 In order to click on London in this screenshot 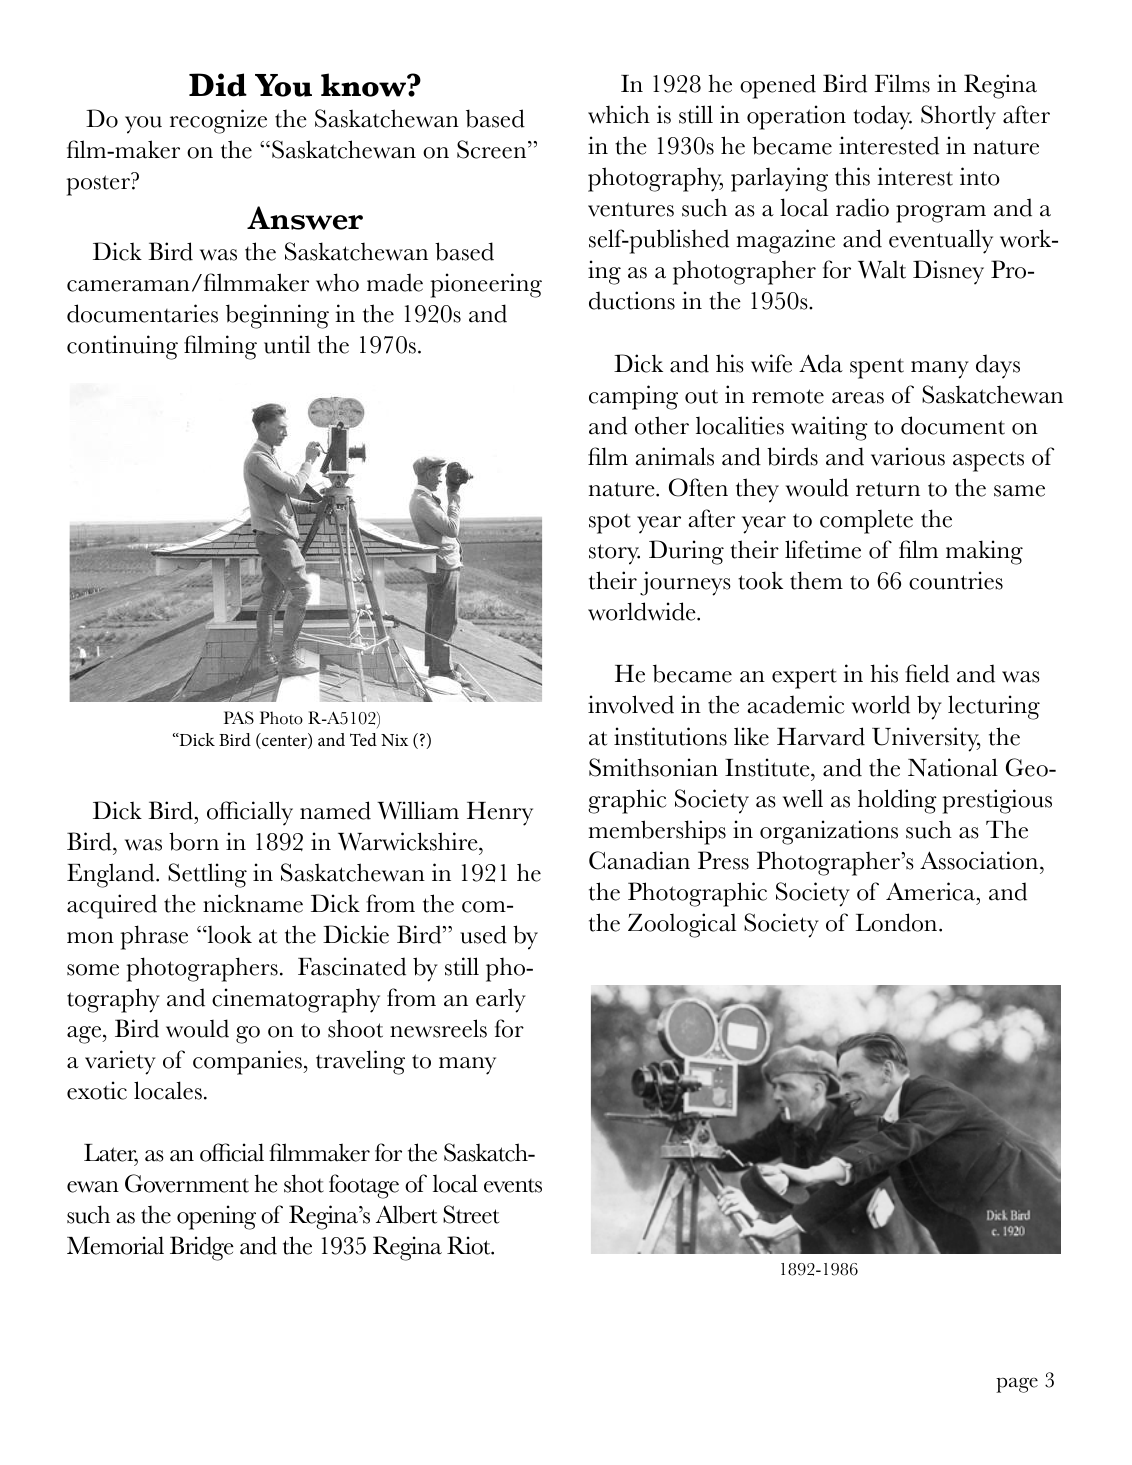, I will do `click(898, 922)`.
